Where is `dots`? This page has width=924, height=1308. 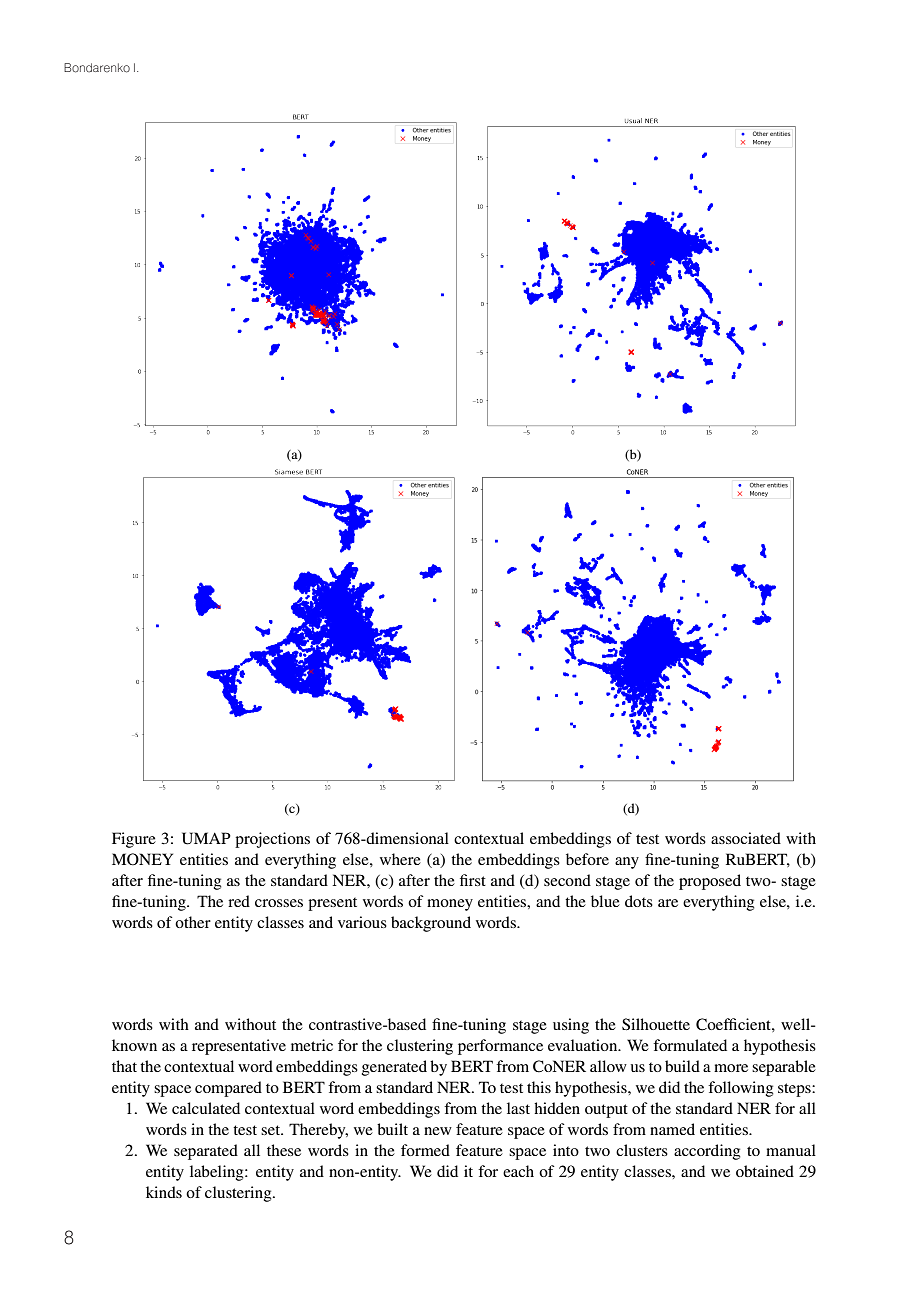
dots is located at coordinates (639, 901).
